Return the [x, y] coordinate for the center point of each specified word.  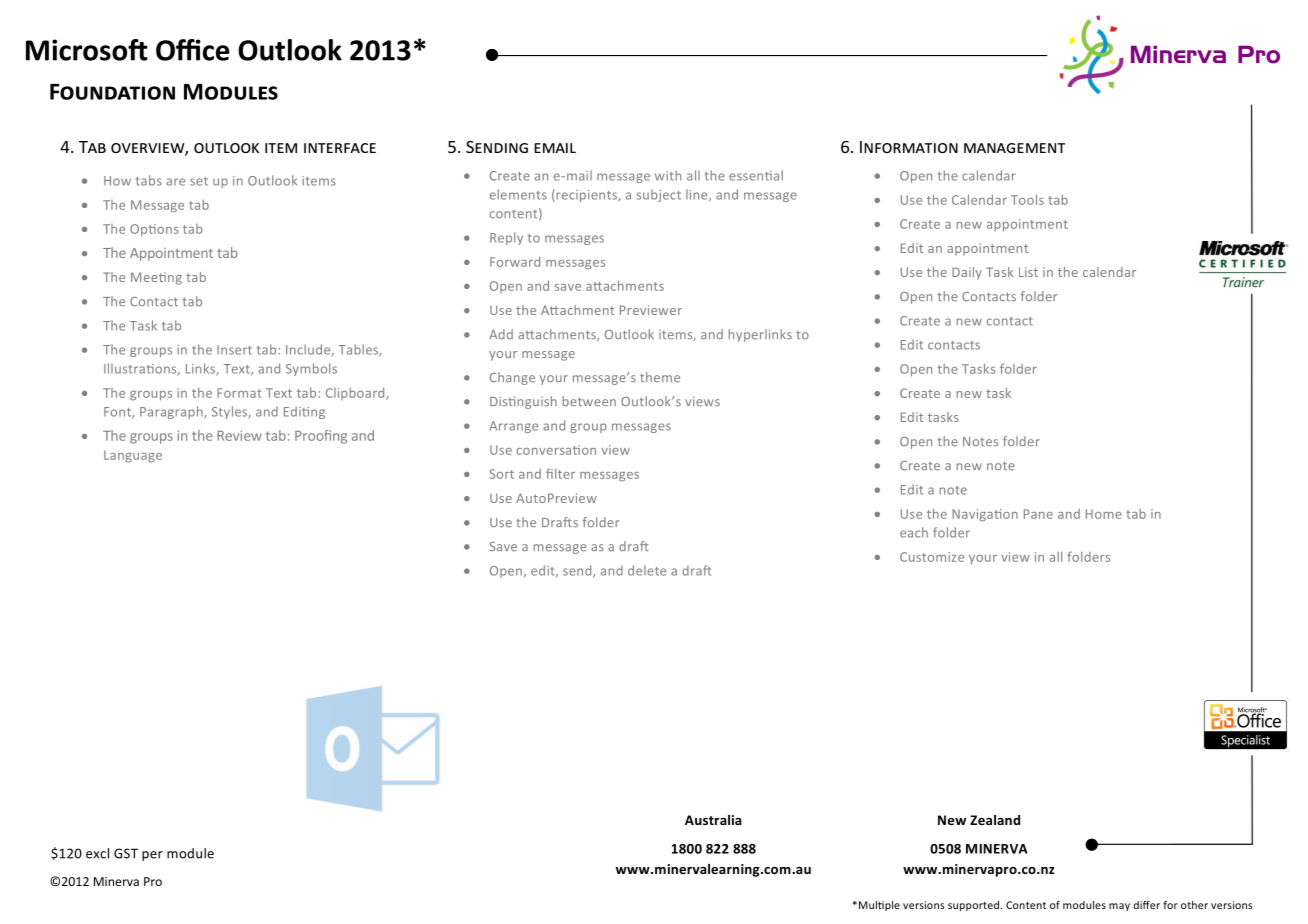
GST [126, 853]
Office [192, 50]
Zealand [995, 820]
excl [97, 853]
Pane [1038, 514]
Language [133, 456]
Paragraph [172, 412]
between [589, 401]
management [1014, 148]
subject [659, 195]
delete [647, 570]
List [1028, 272]
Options [154, 230]
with [668, 175]
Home [1104, 514]
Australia [713, 820]
